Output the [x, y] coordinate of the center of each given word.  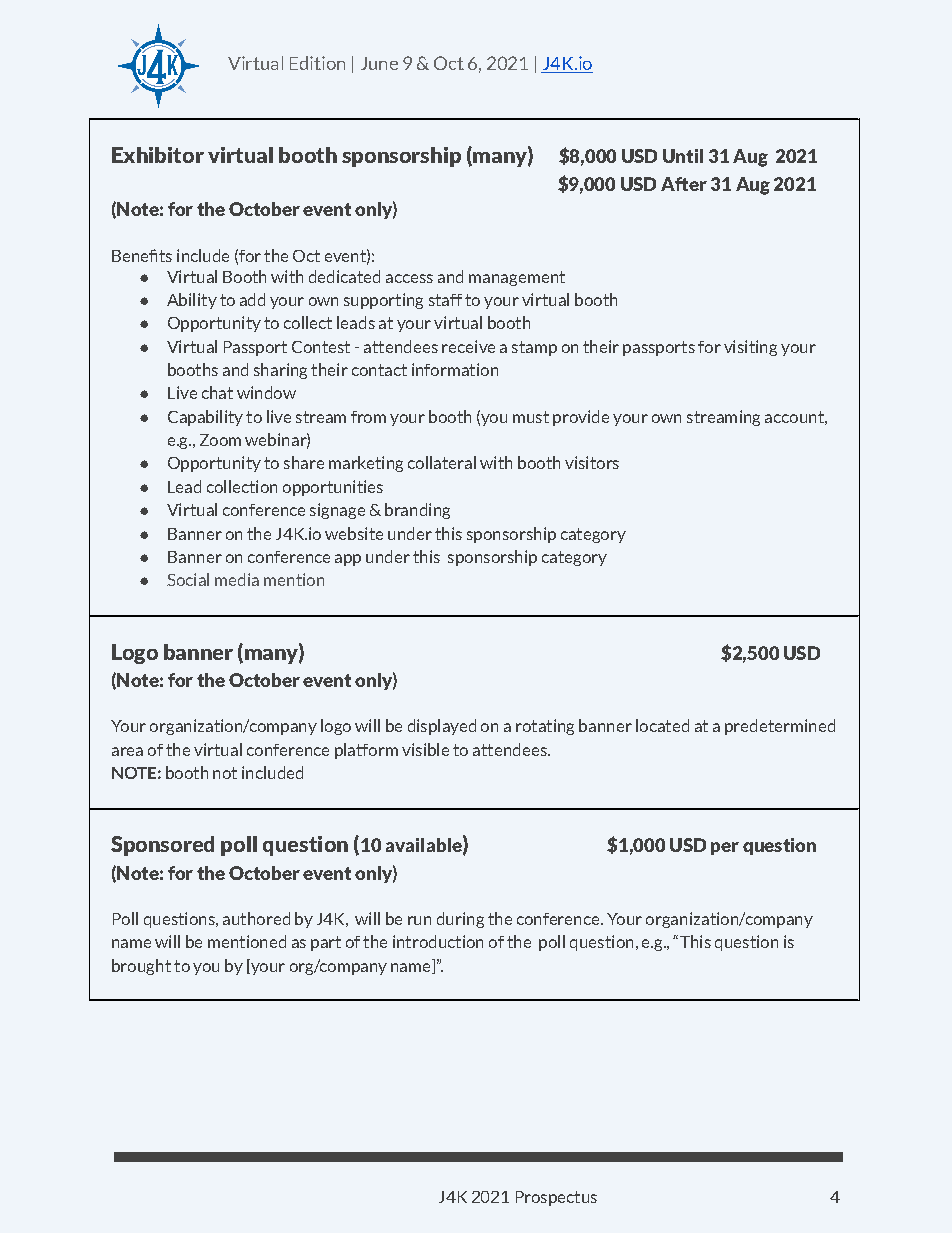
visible [425, 749]
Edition [317, 63]
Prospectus [556, 1198]
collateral [442, 462]
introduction [438, 941]
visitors [592, 462]
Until [683, 156]
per [725, 848]
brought [141, 967]
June [379, 63]
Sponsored [162, 846]
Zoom [220, 440]
